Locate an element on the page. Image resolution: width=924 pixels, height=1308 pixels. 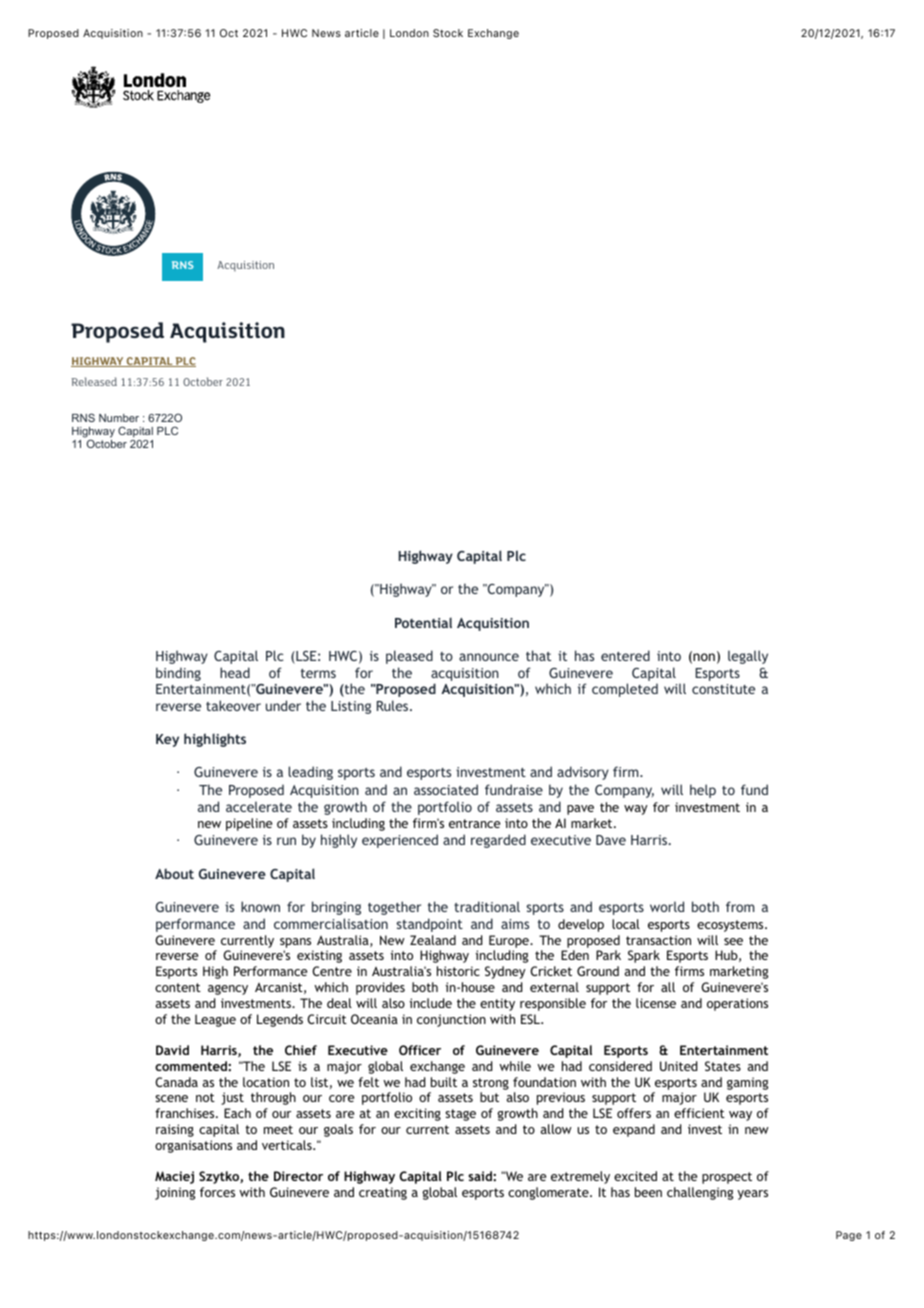
Key is located at coordinates (167, 740).
